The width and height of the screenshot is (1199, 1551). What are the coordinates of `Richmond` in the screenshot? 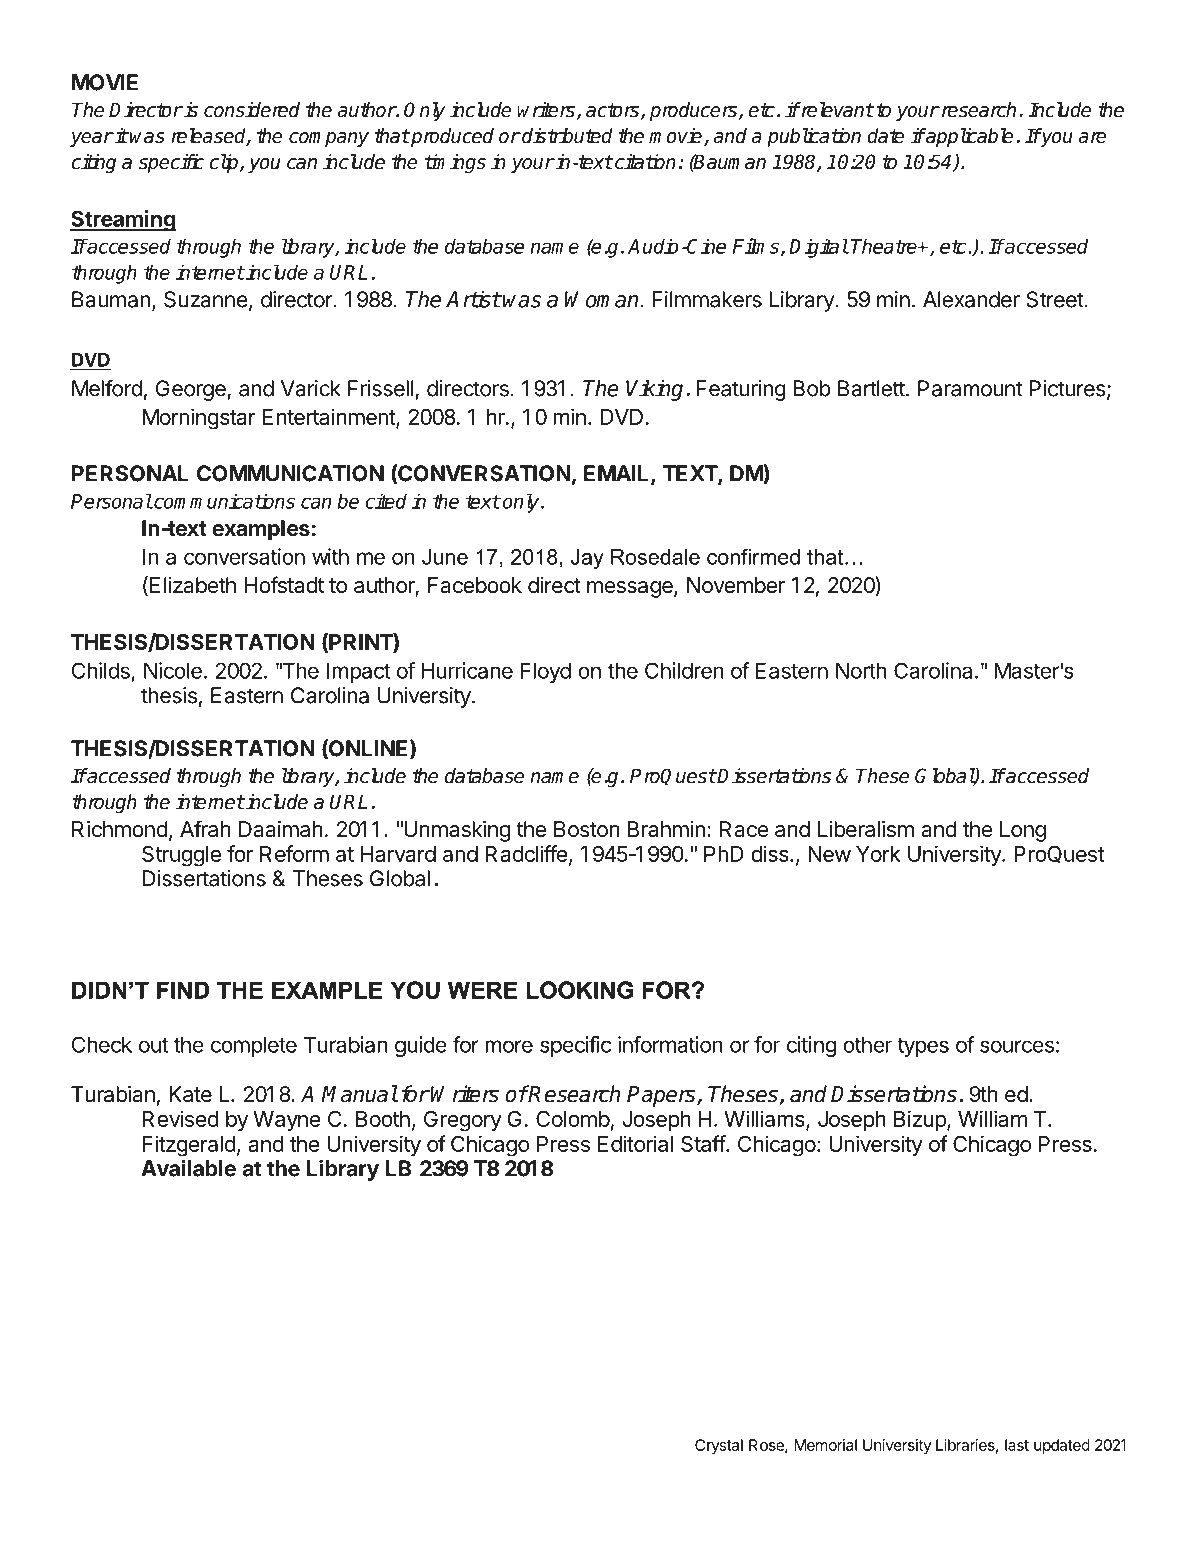 It's located at (120, 829).
